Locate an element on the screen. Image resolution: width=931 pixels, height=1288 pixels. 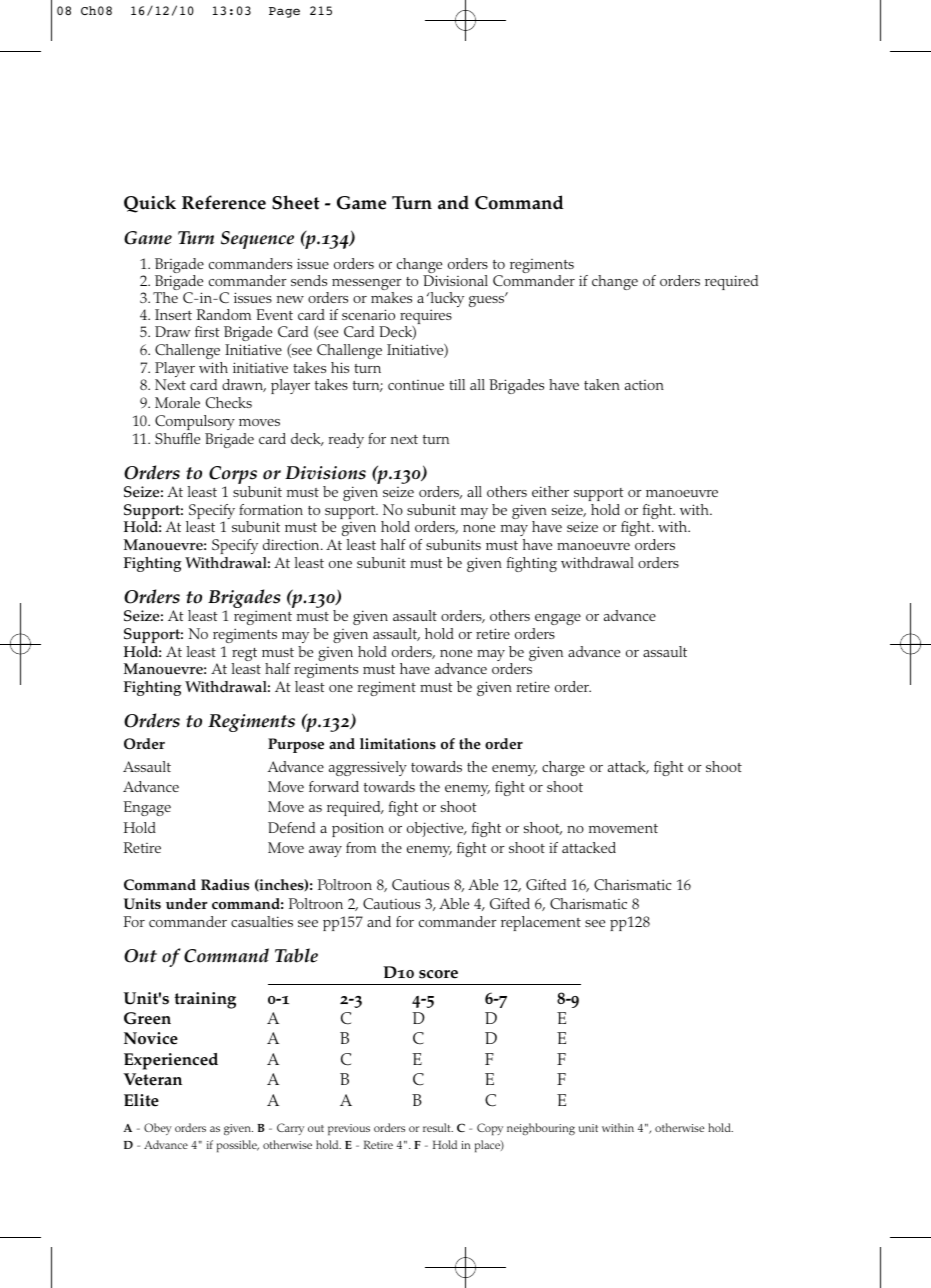
continue is located at coordinates (416, 385).
